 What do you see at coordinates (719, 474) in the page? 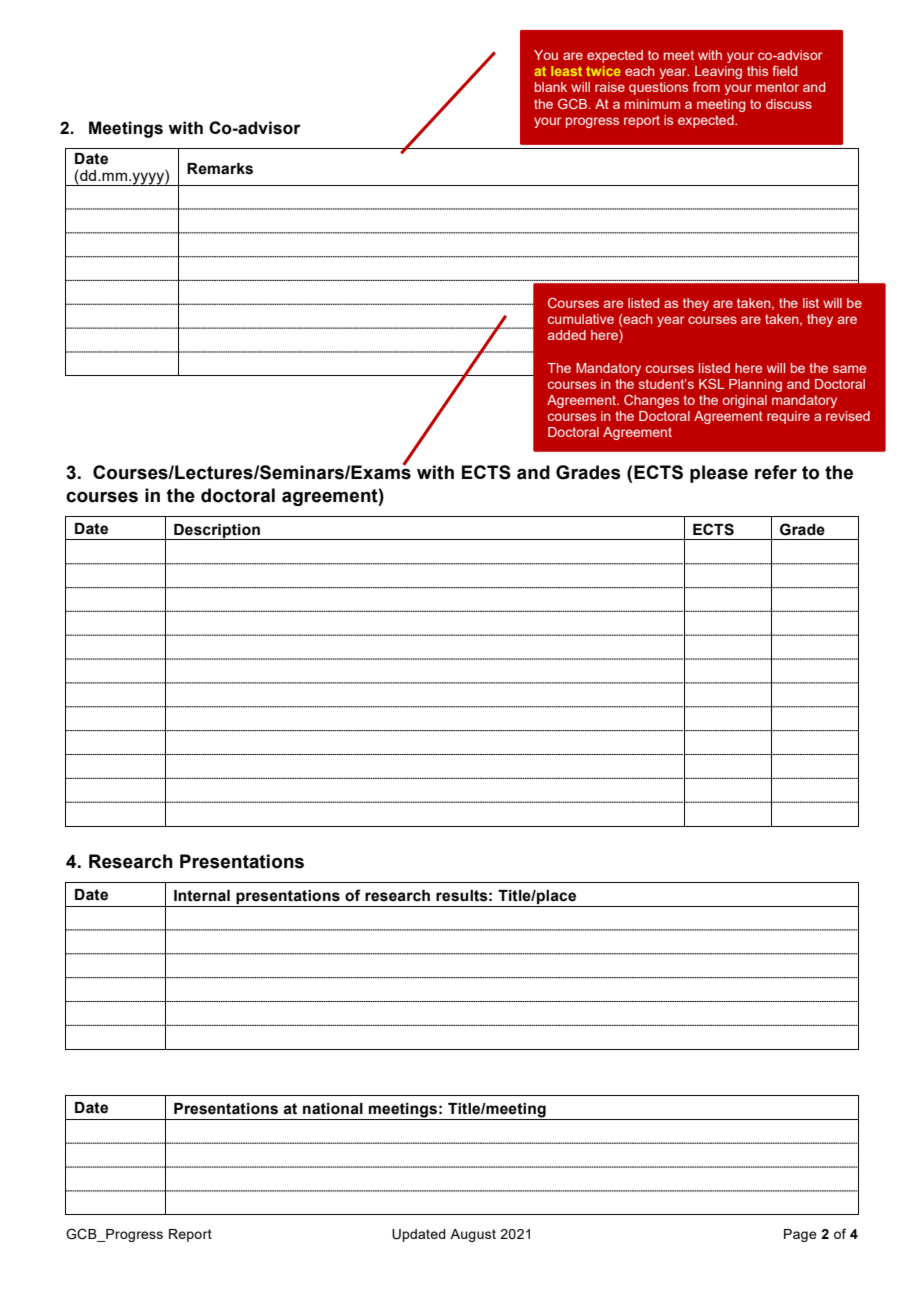
I see `please` at bounding box center [719, 474].
